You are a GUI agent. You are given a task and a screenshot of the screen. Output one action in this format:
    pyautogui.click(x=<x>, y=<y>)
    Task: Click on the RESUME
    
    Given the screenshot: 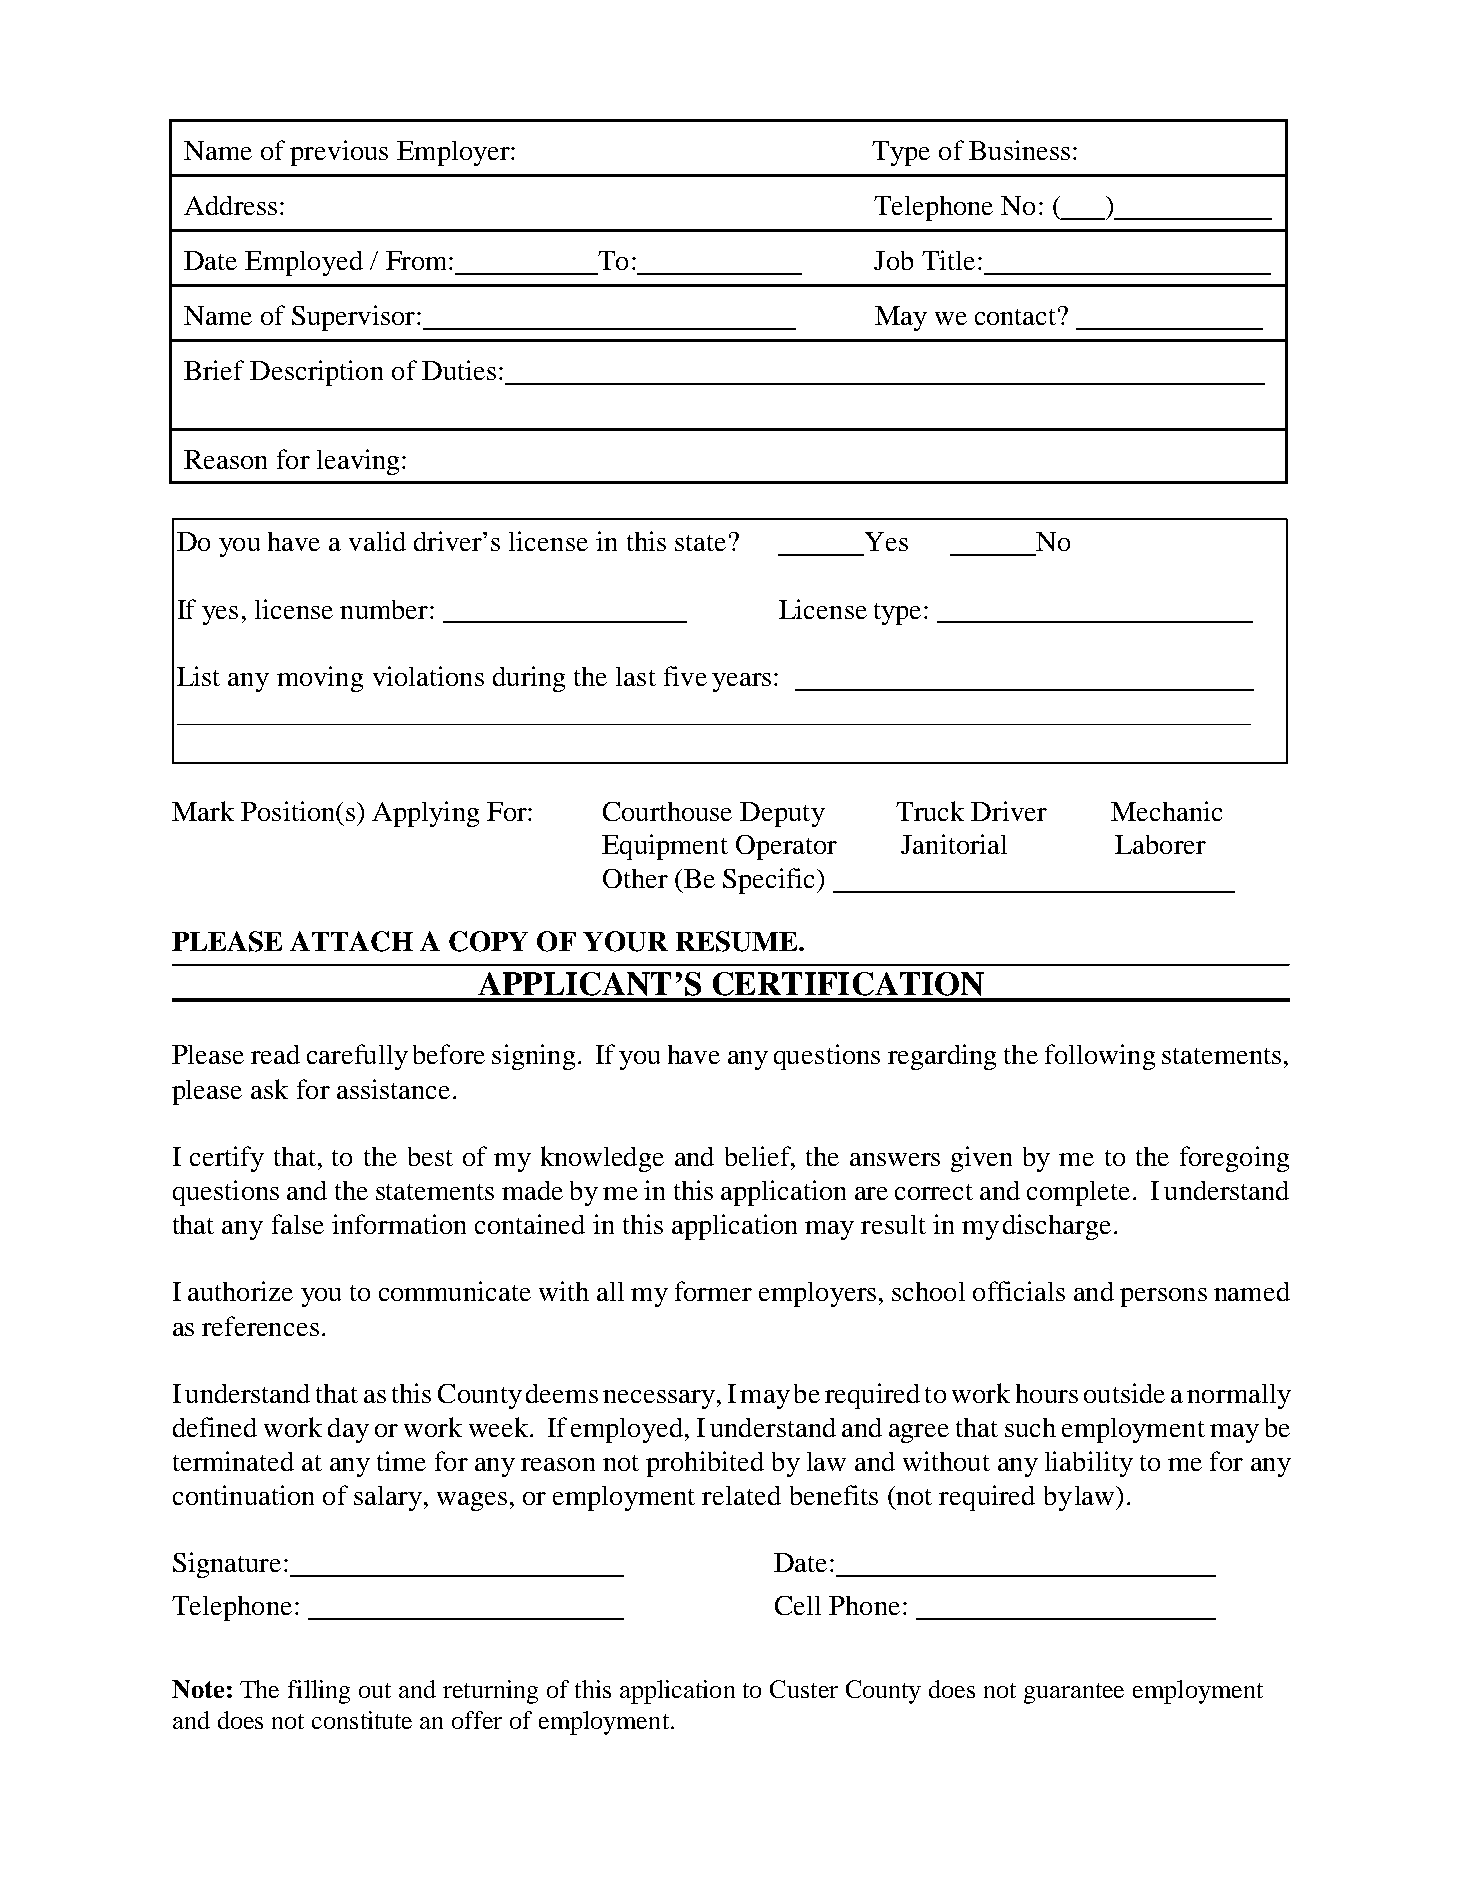 What is the action you would take?
    pyautogui.click(x=738, y=941)
